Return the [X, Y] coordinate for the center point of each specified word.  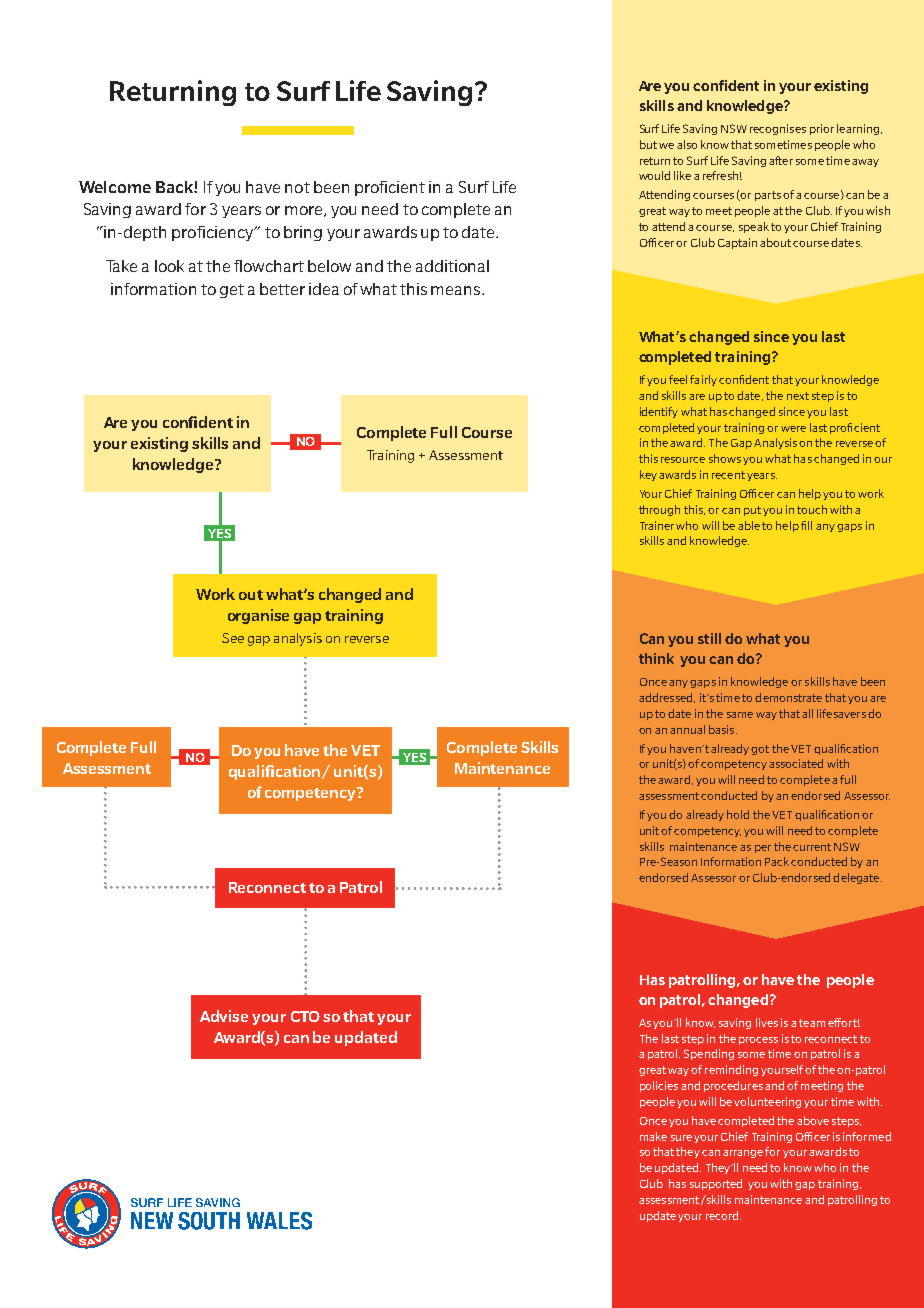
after [781, 160]
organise [258, 616]
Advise [224, 1016]
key [648, 475]
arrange [743, 1154]
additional [452, 266]
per [763, 849]
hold [738, 814]
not [297, 187]
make [653, 1136]
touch [812, 509]
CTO [305, 1016]
